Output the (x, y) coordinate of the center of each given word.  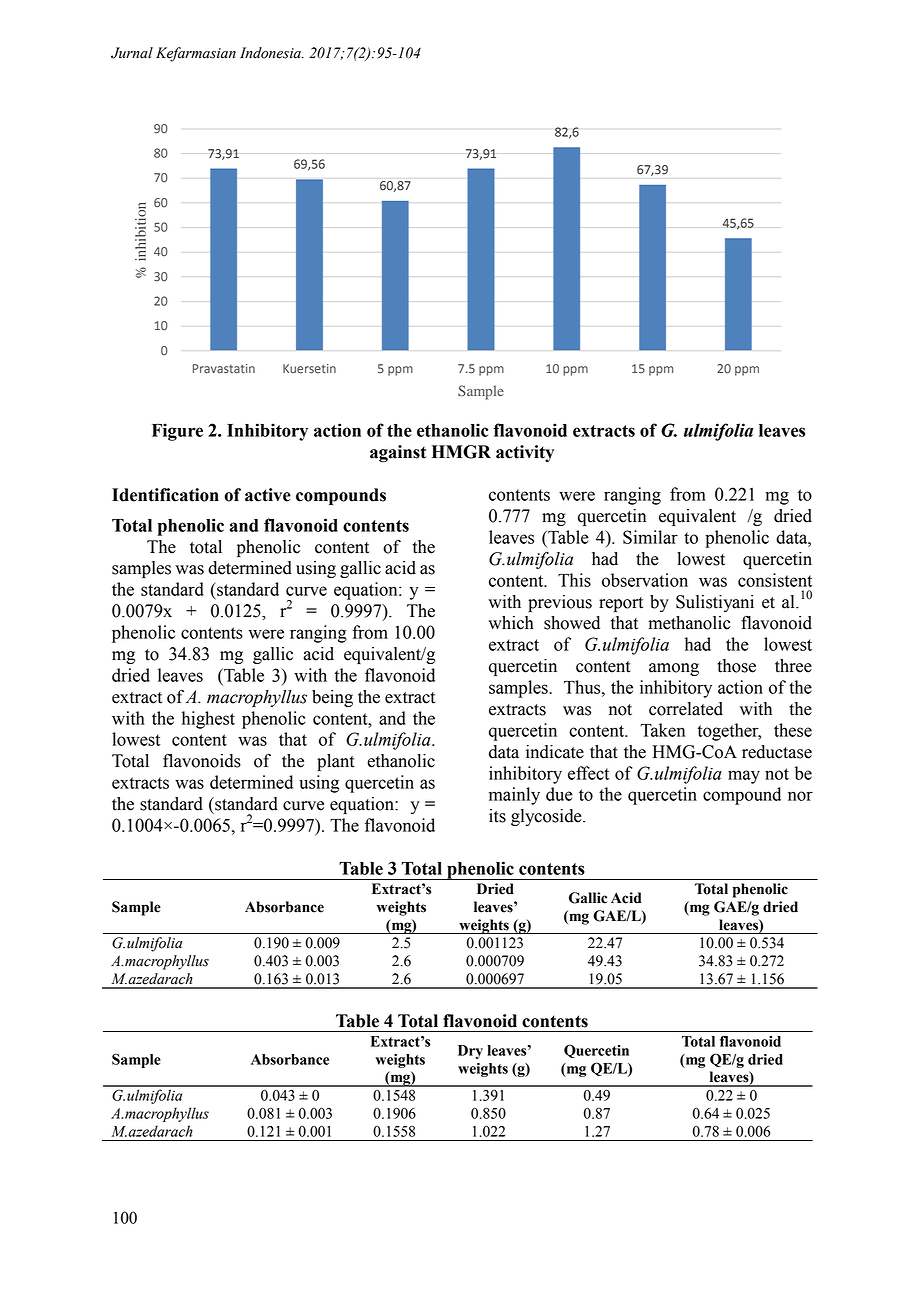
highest (208, 720)
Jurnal (132, 53)
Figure (177, 432)
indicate (555, 752)
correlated (686, 709)
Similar (650, 537)
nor (800, 796)
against (398, 454)
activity (525, 453)
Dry (470, 1052)
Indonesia (271, 53)
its (497, 816)
